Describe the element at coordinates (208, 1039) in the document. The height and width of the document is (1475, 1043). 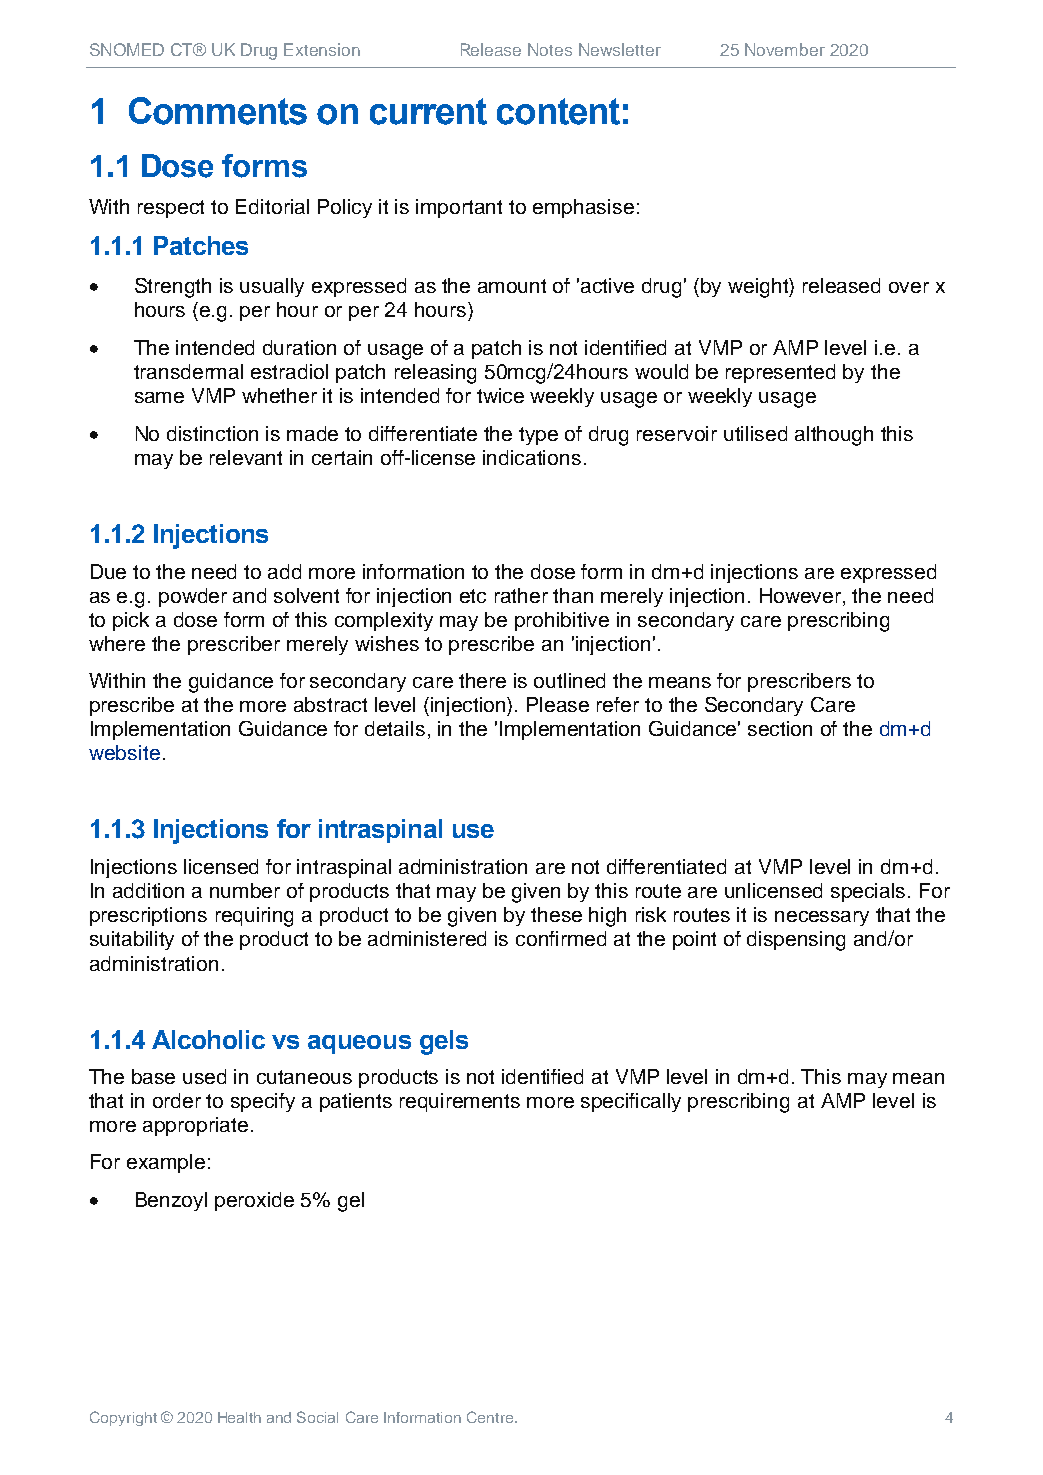
I see `Alcoholic` at that location.
